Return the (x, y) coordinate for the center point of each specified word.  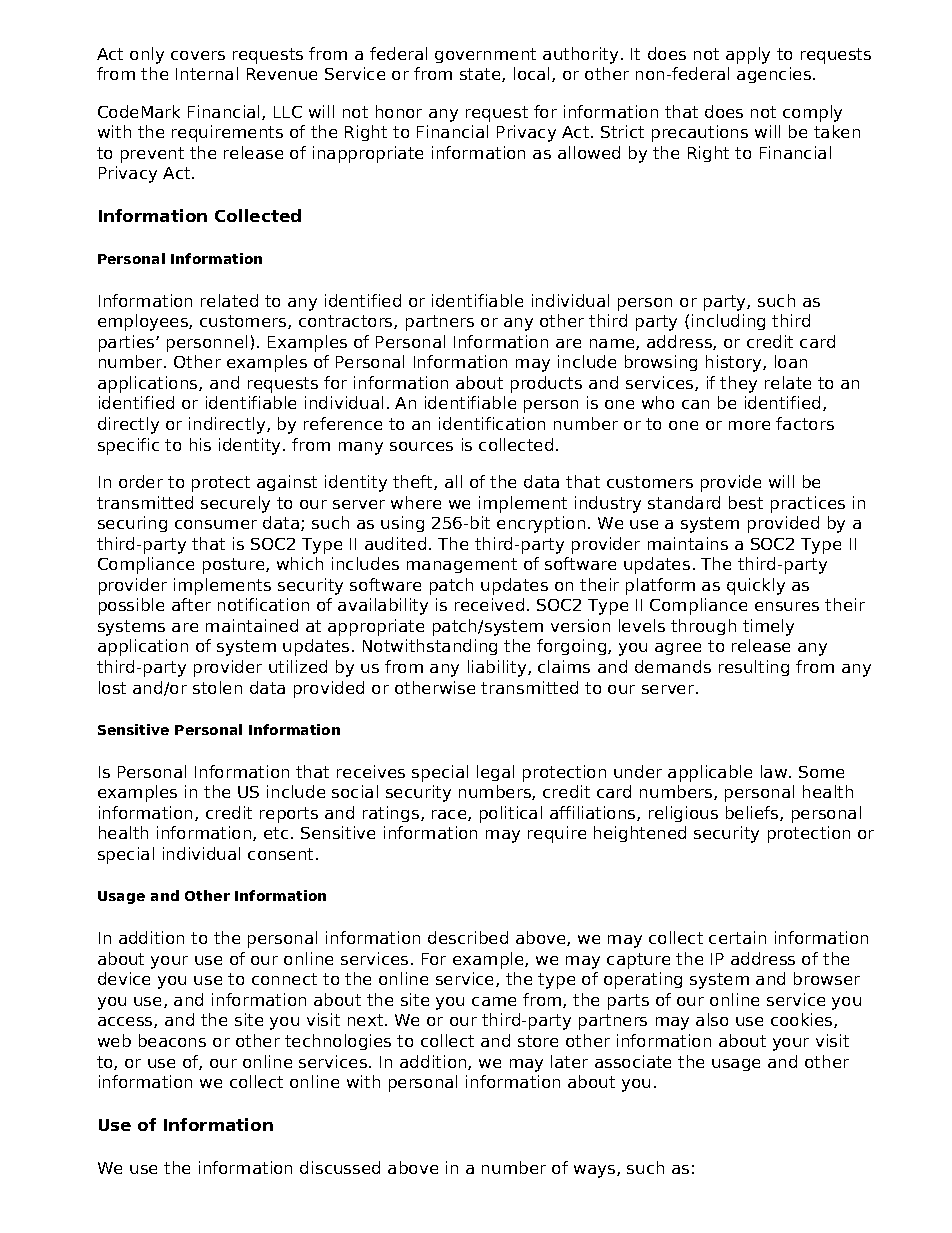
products (546, 384)
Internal (207, 73)
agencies (775, 75)
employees (144, 322)
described (468, 937)
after (191, 604)
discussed (340, 1167)
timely (768, 627)
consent (282, 854)
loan (791, 361)
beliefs (753, 813)
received (489, 604)
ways (596, 1171)
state (481, 75)
